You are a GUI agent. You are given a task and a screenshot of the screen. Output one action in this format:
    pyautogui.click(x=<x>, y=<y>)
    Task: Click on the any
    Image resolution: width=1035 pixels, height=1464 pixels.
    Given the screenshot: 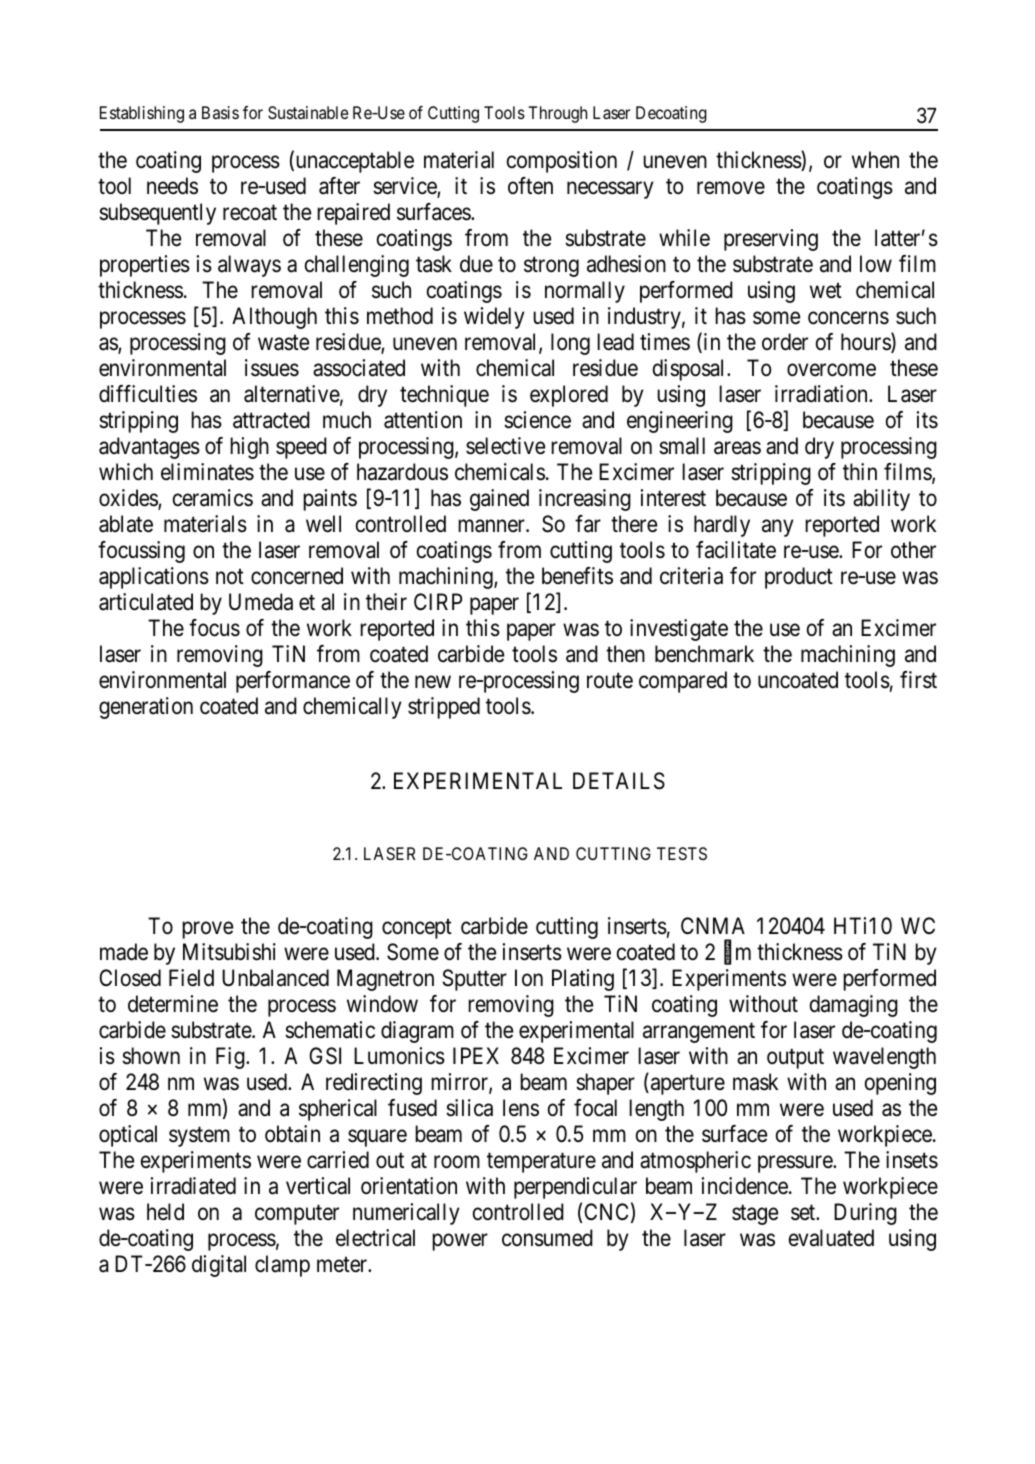 What is the action you would take?
    pyautogui.click(x=777, y=528)
